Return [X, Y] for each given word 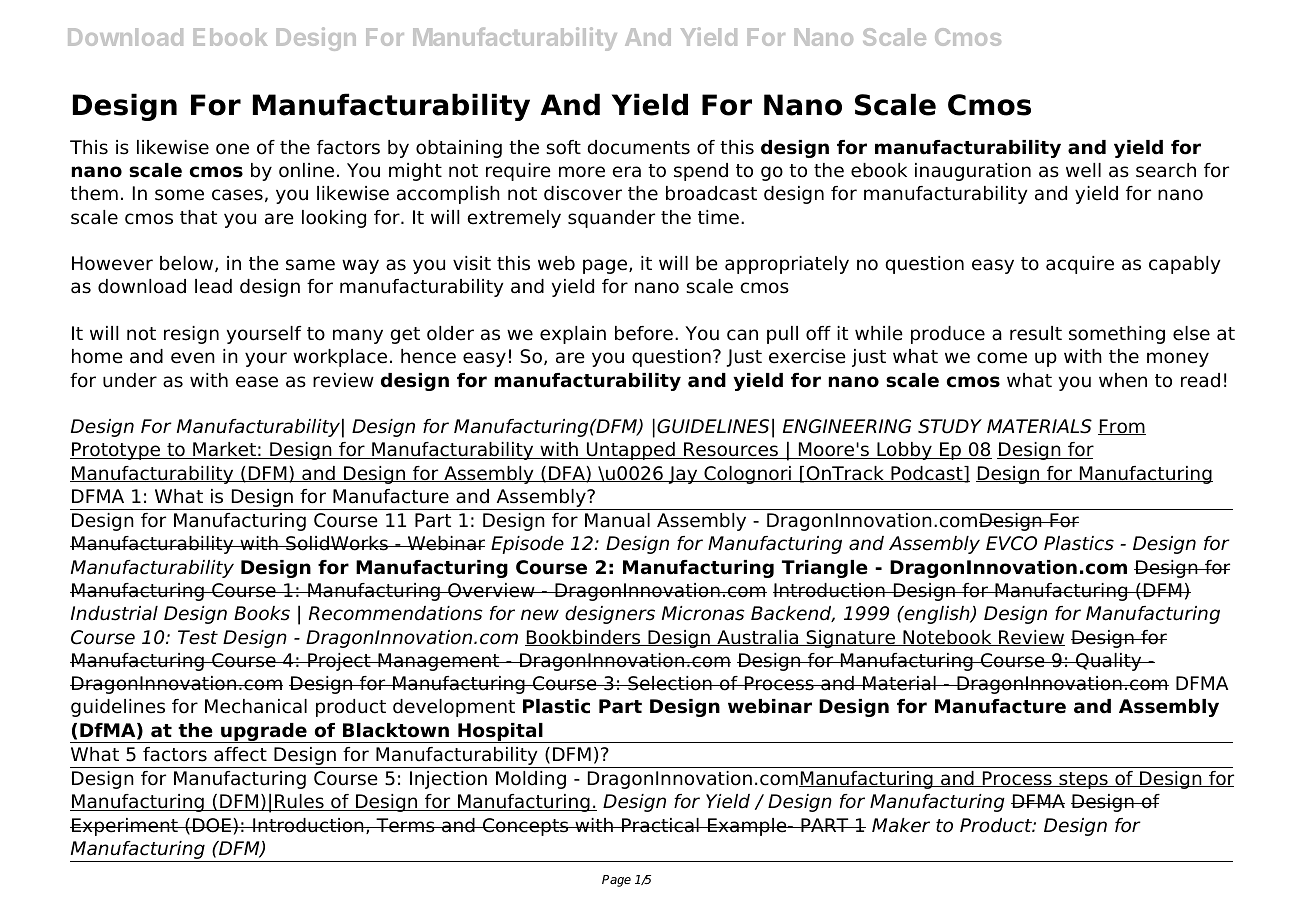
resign [191, 335]
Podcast [927, 474]
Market [224, 450]
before [644, 333]
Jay [683, 475]
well [1083, 170]
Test [198, 637]
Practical [660, 825]
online [306, 170]
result [1036, 333]
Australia [758, 638]
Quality [1109, 662]
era [627, 172]
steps [1083, 780]
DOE [212, 825]
